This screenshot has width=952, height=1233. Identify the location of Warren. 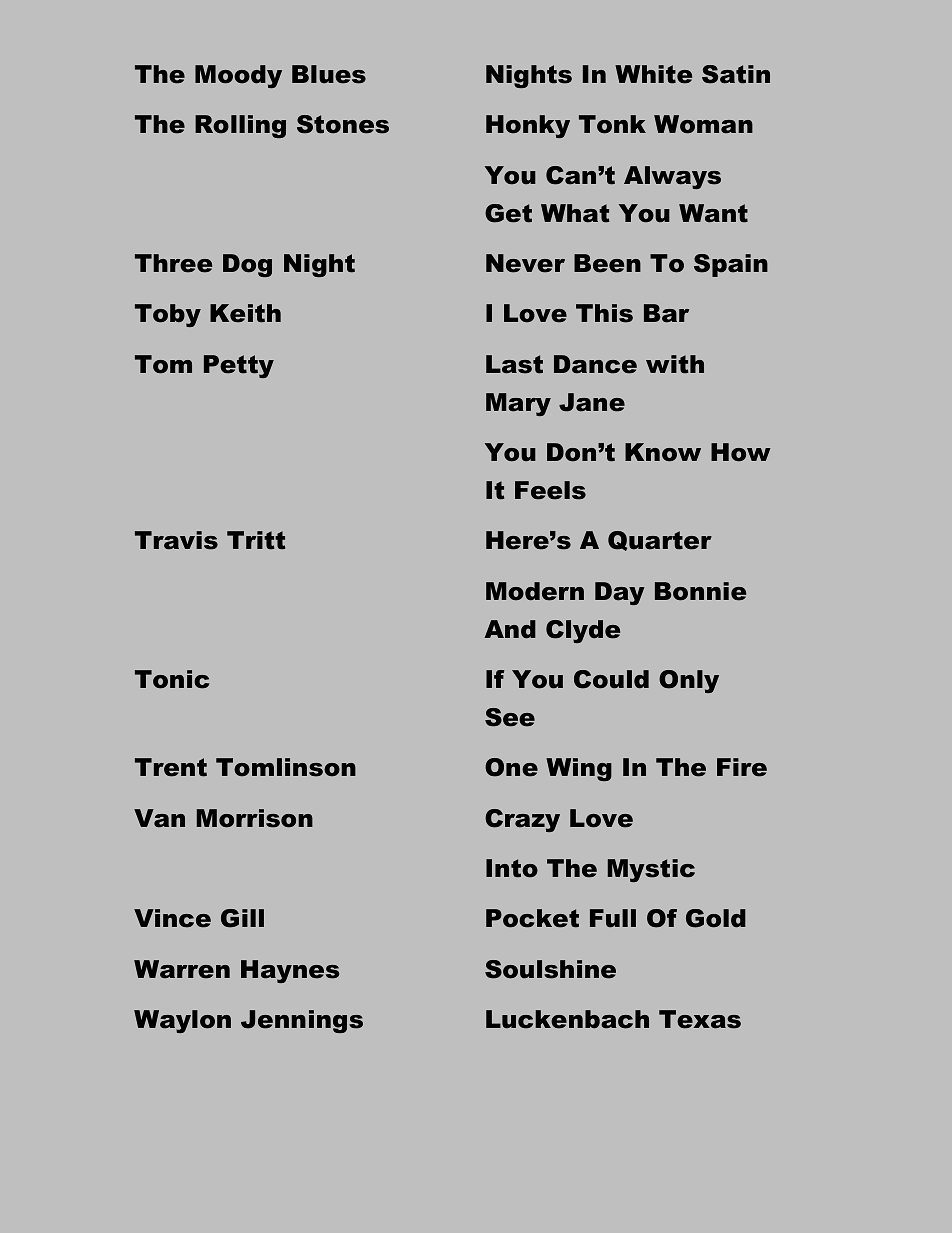
(182, 969).
